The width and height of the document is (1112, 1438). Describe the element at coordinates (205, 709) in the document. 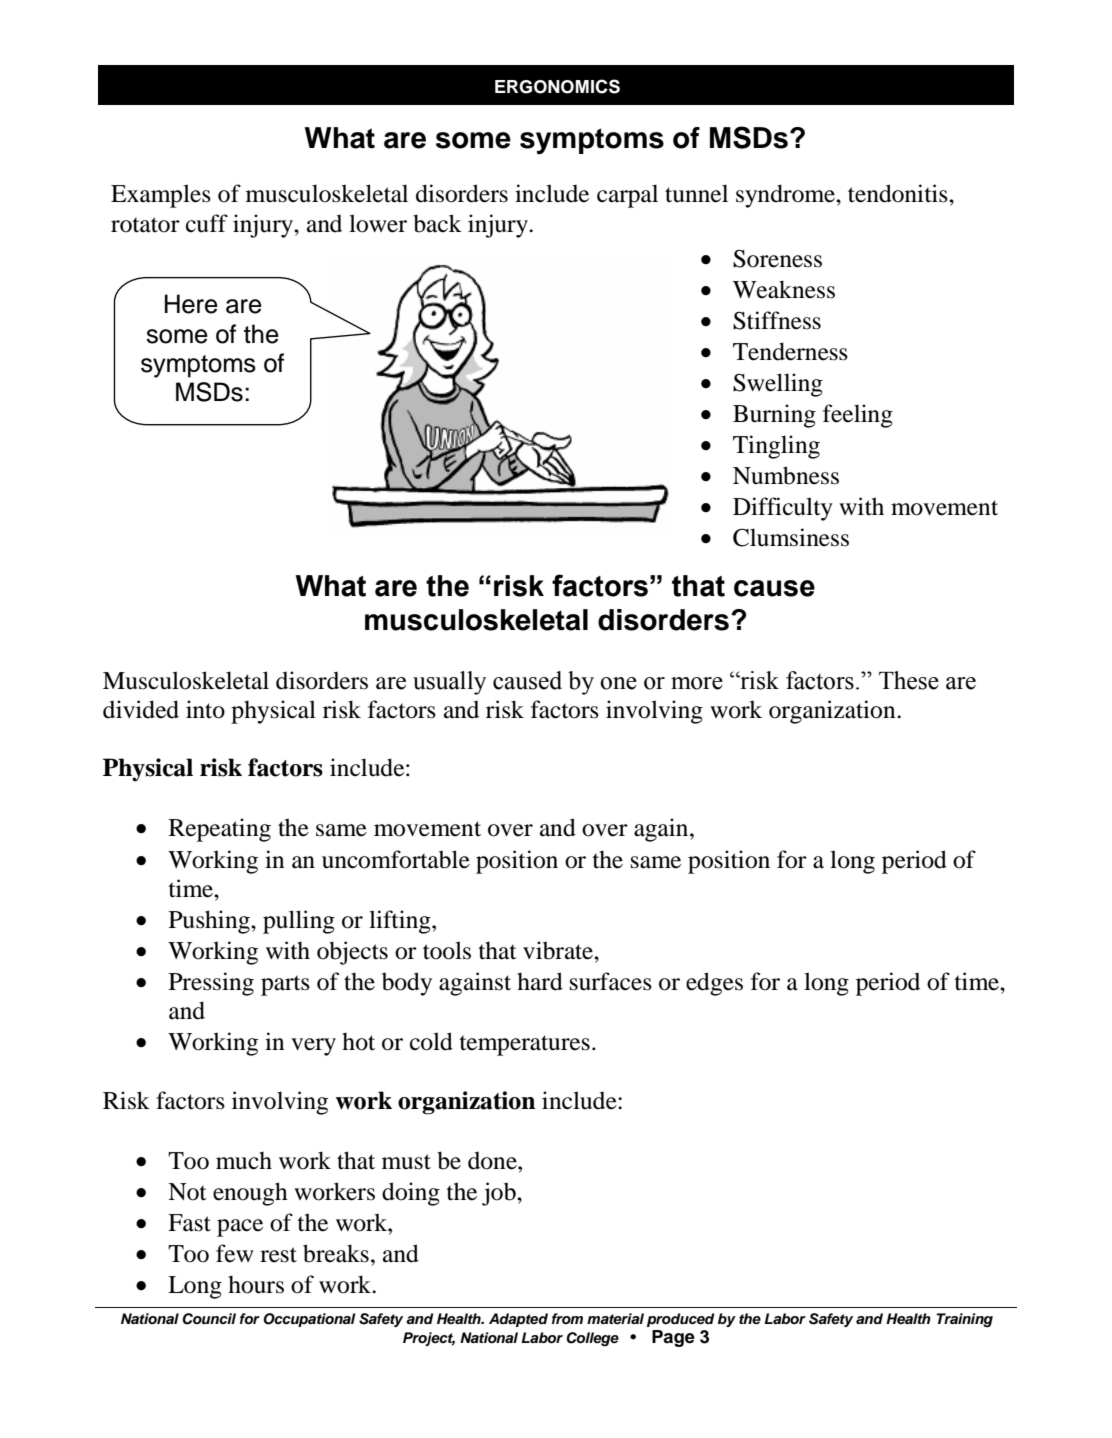

I see `into` at that location.
